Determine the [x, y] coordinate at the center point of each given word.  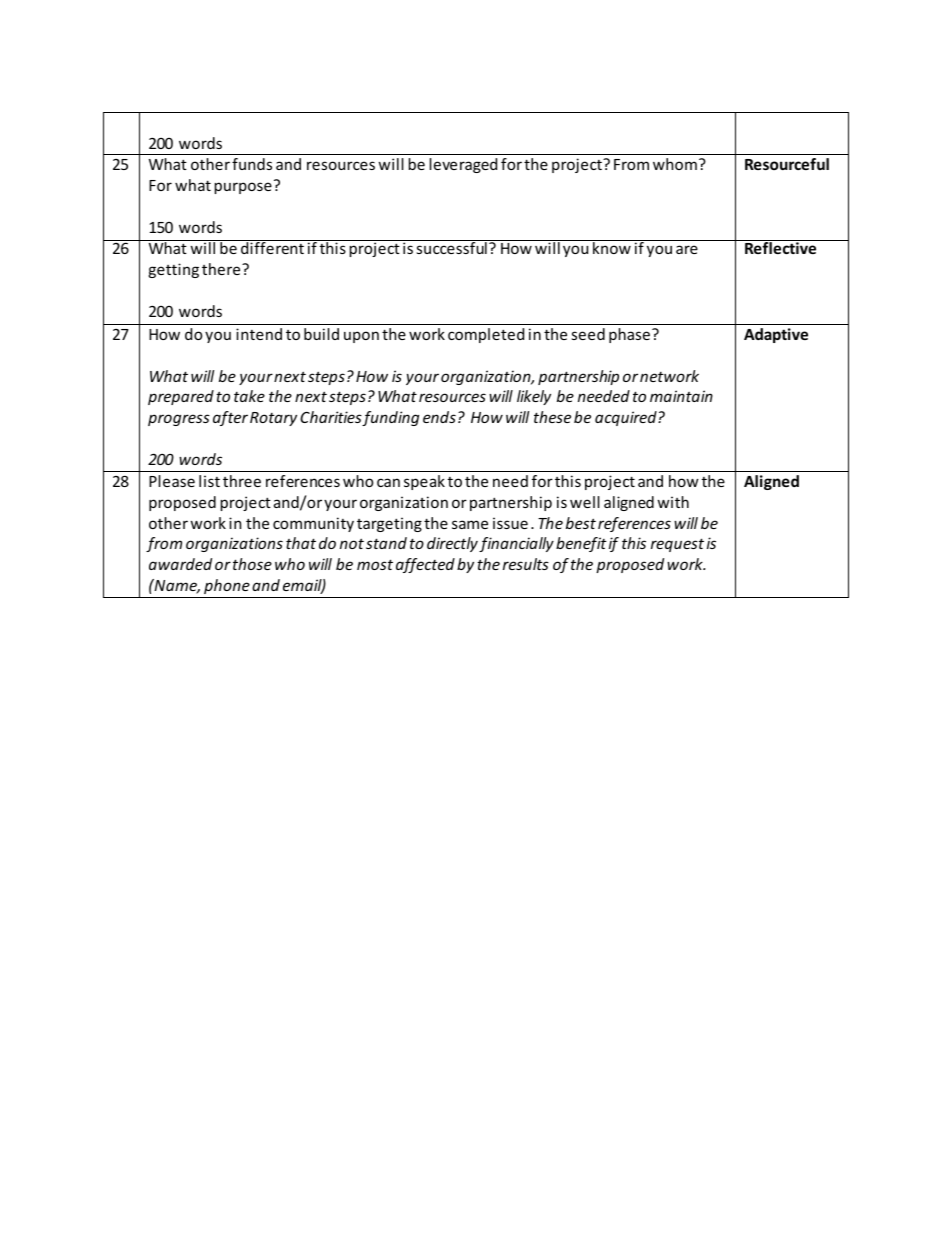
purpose [243, 188]
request [677, 545]
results [526, 564]
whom [675, 164]
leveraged [463, 165]
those [252, 564]
